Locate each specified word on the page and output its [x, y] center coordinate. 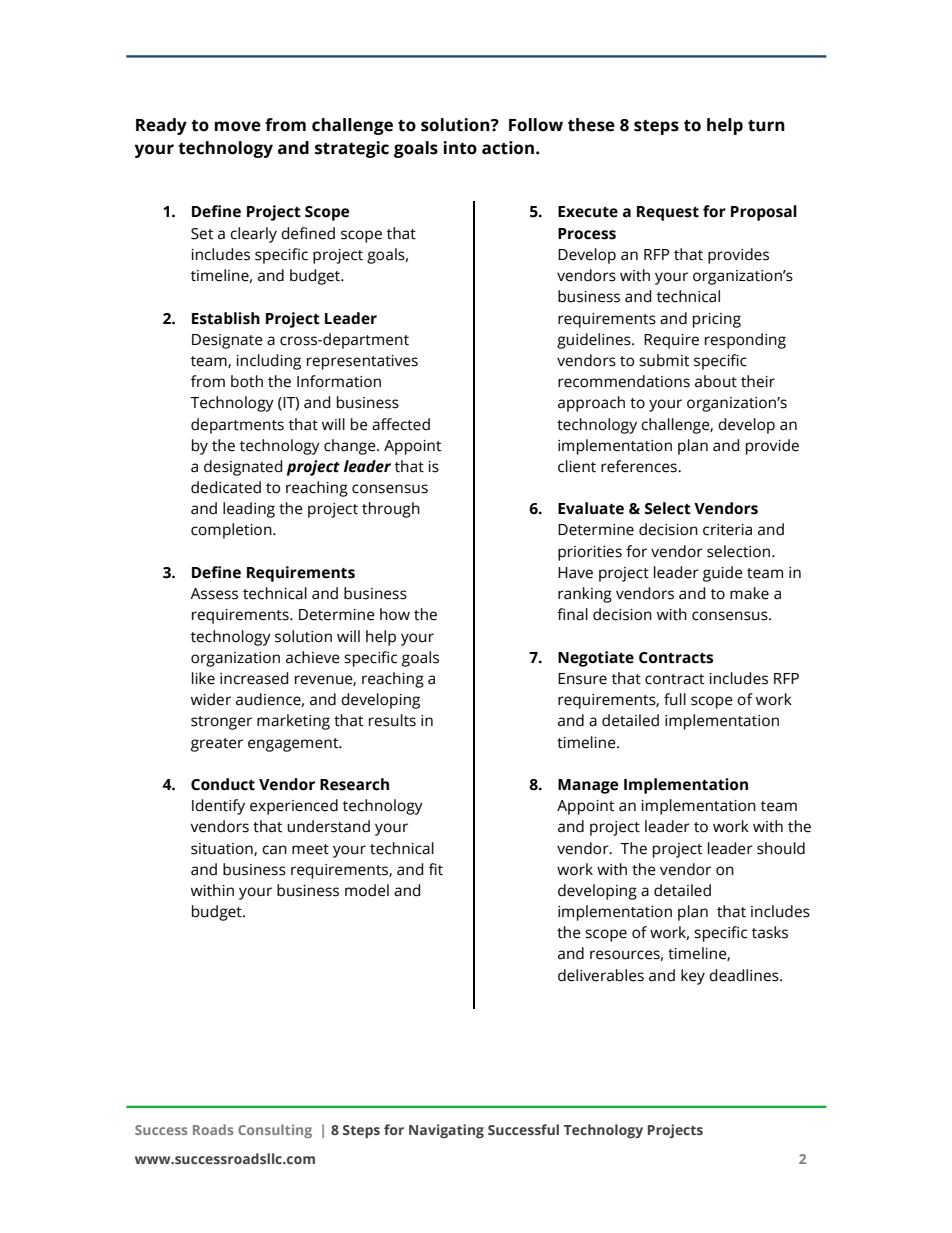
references [640, 466]
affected [401, 424]
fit [436, 869]
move [238, 126]
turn [766, 126]
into [460, 148]
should [781, 848]
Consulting [275, 1131]
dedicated [226, 487]
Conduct [223, 784]
